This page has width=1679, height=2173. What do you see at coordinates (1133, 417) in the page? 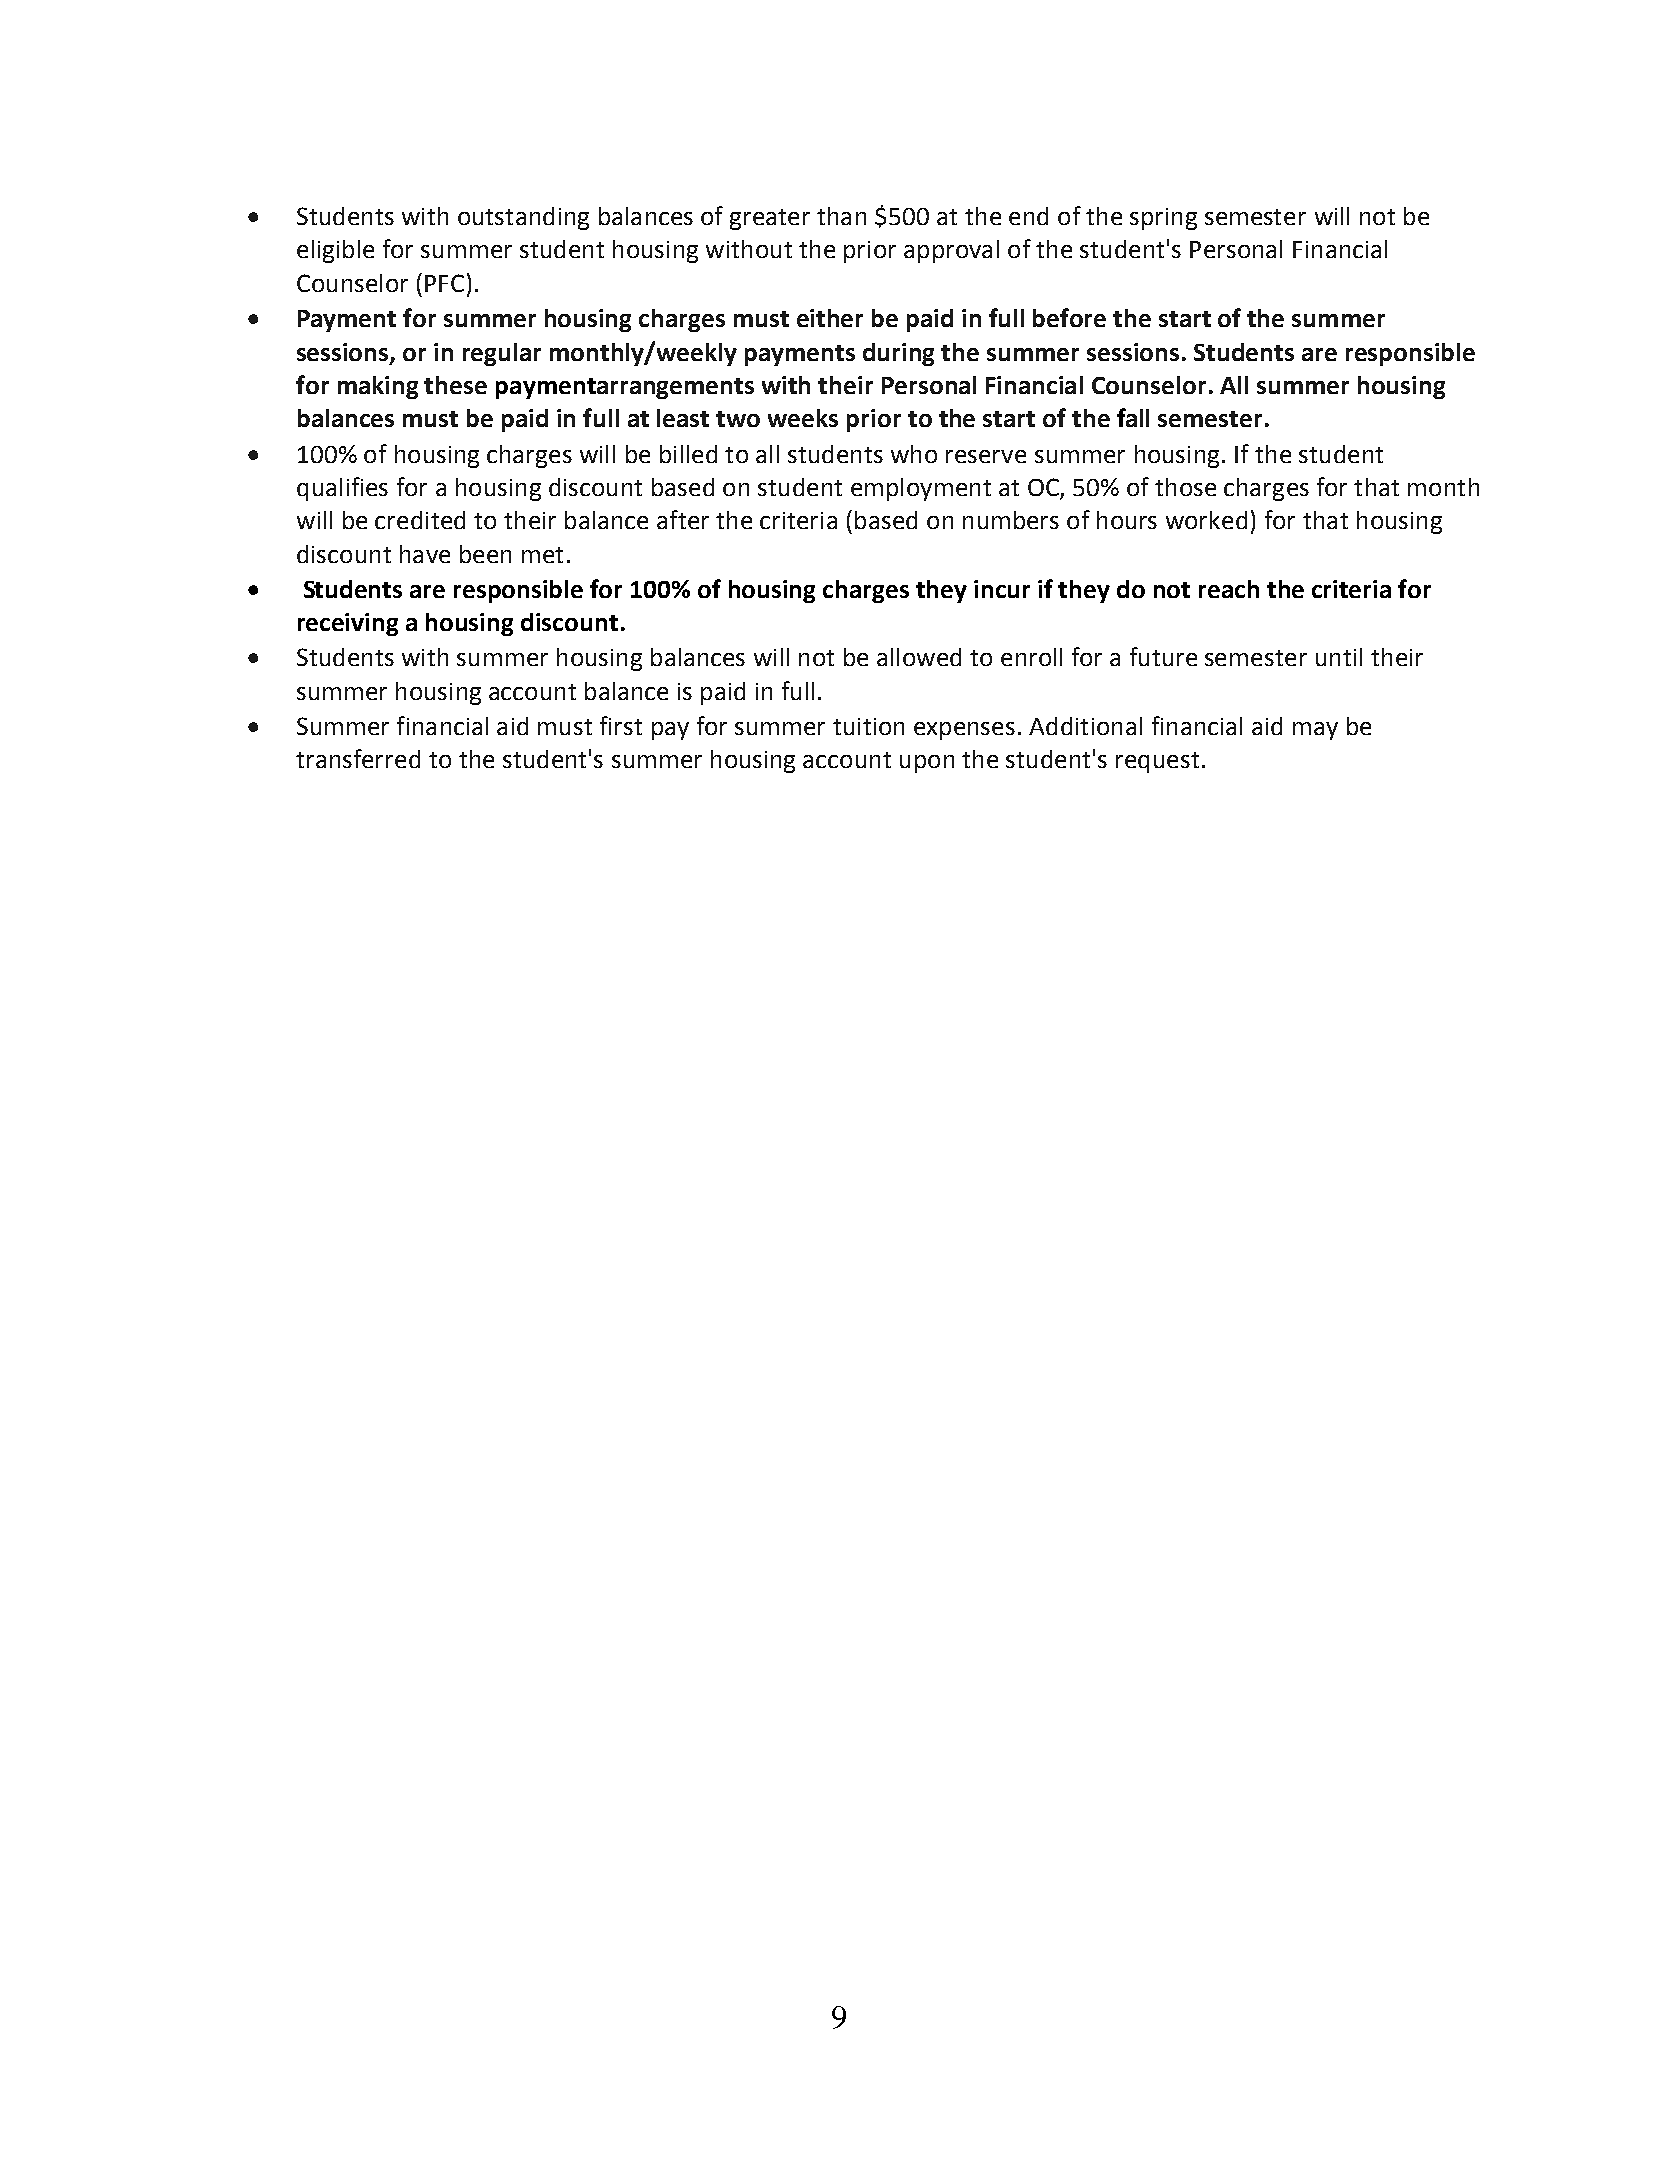
I see `fall` at bounding box center [1133, 417].
